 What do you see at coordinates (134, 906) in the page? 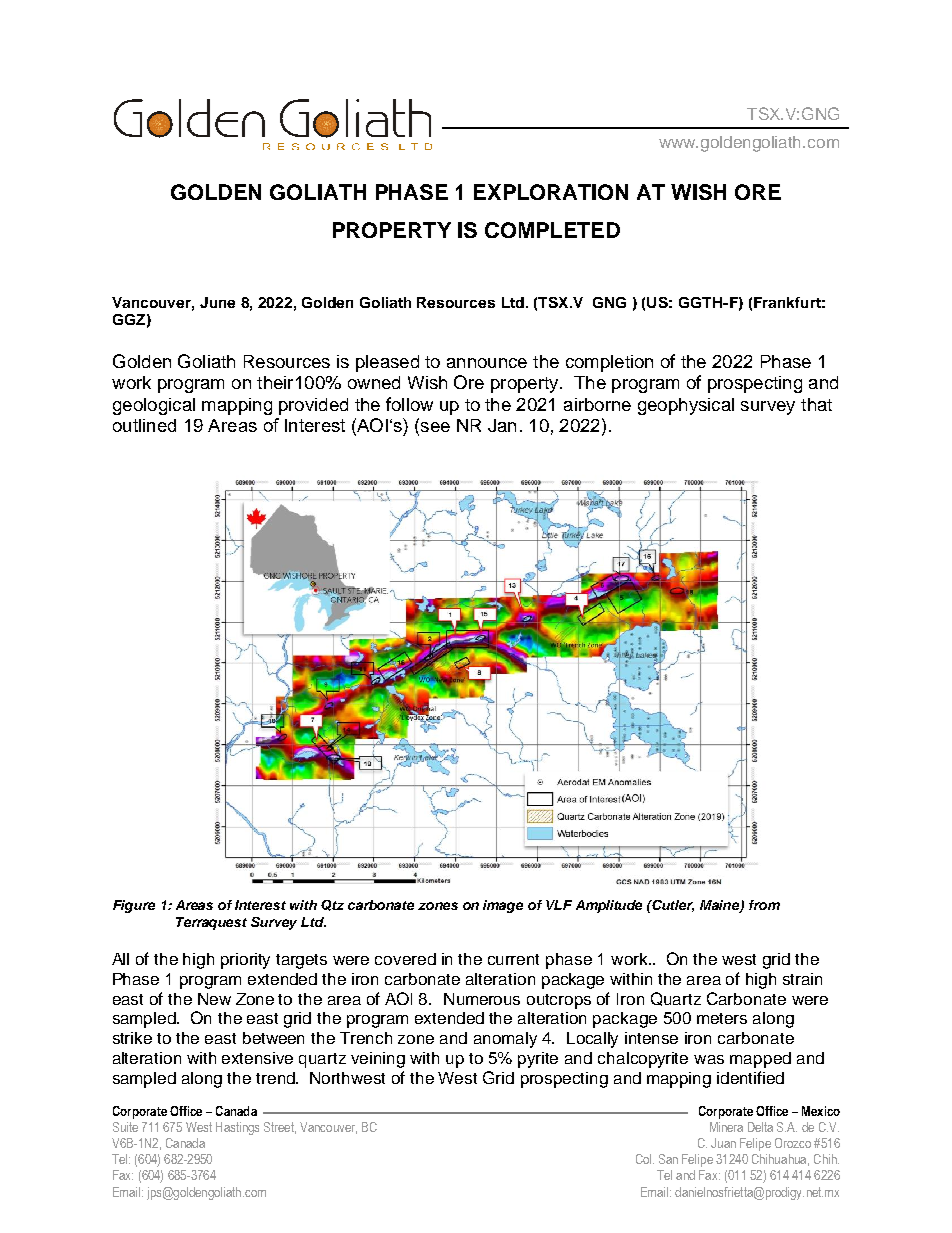
I see `Figure` at bounding box center [134, 906].
